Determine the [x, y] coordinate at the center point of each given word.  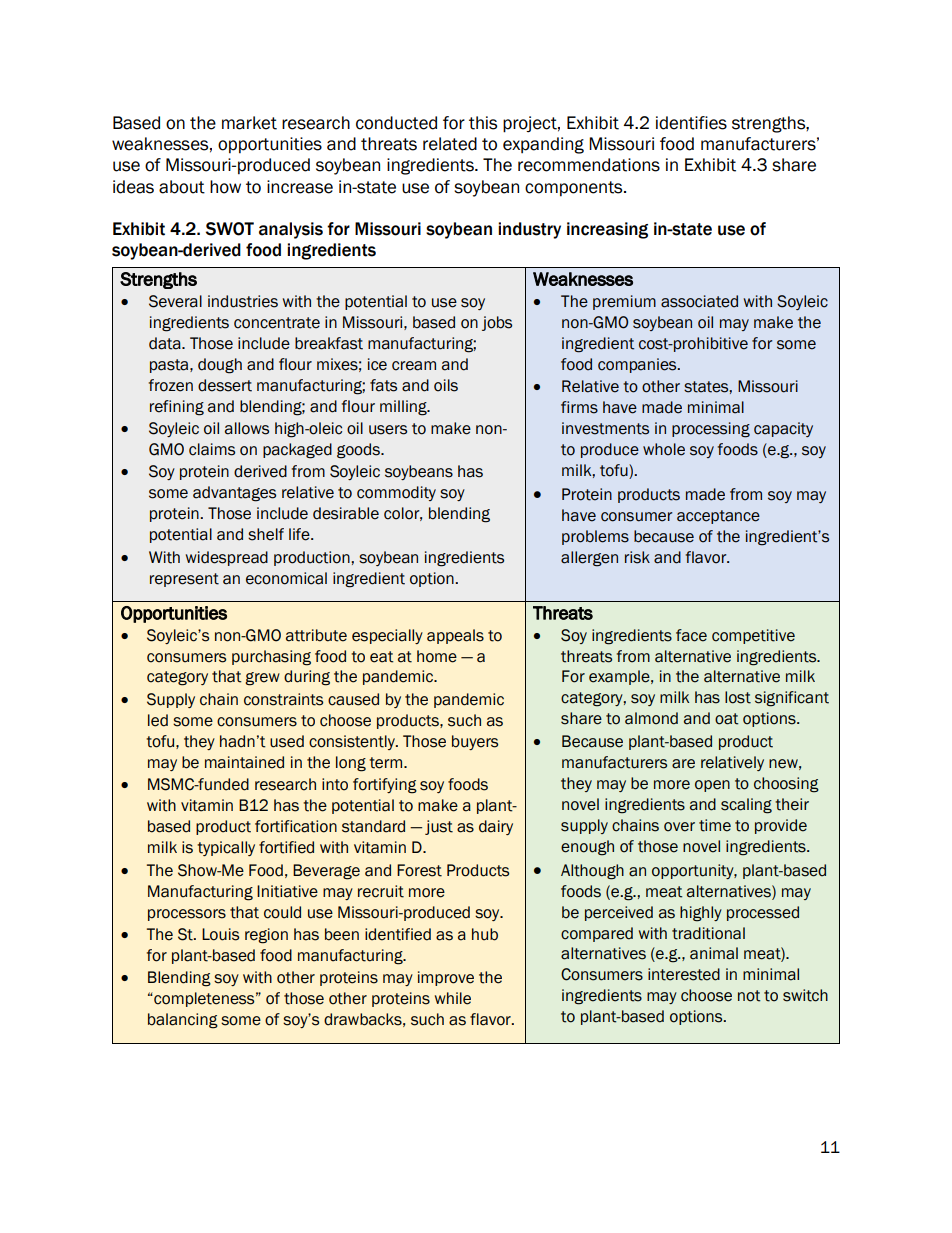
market [249, 123]
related [450, 144]
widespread [227, 558]
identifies [691, 123]
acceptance [718, 517]
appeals [455, 636]
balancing [183, 1021]
